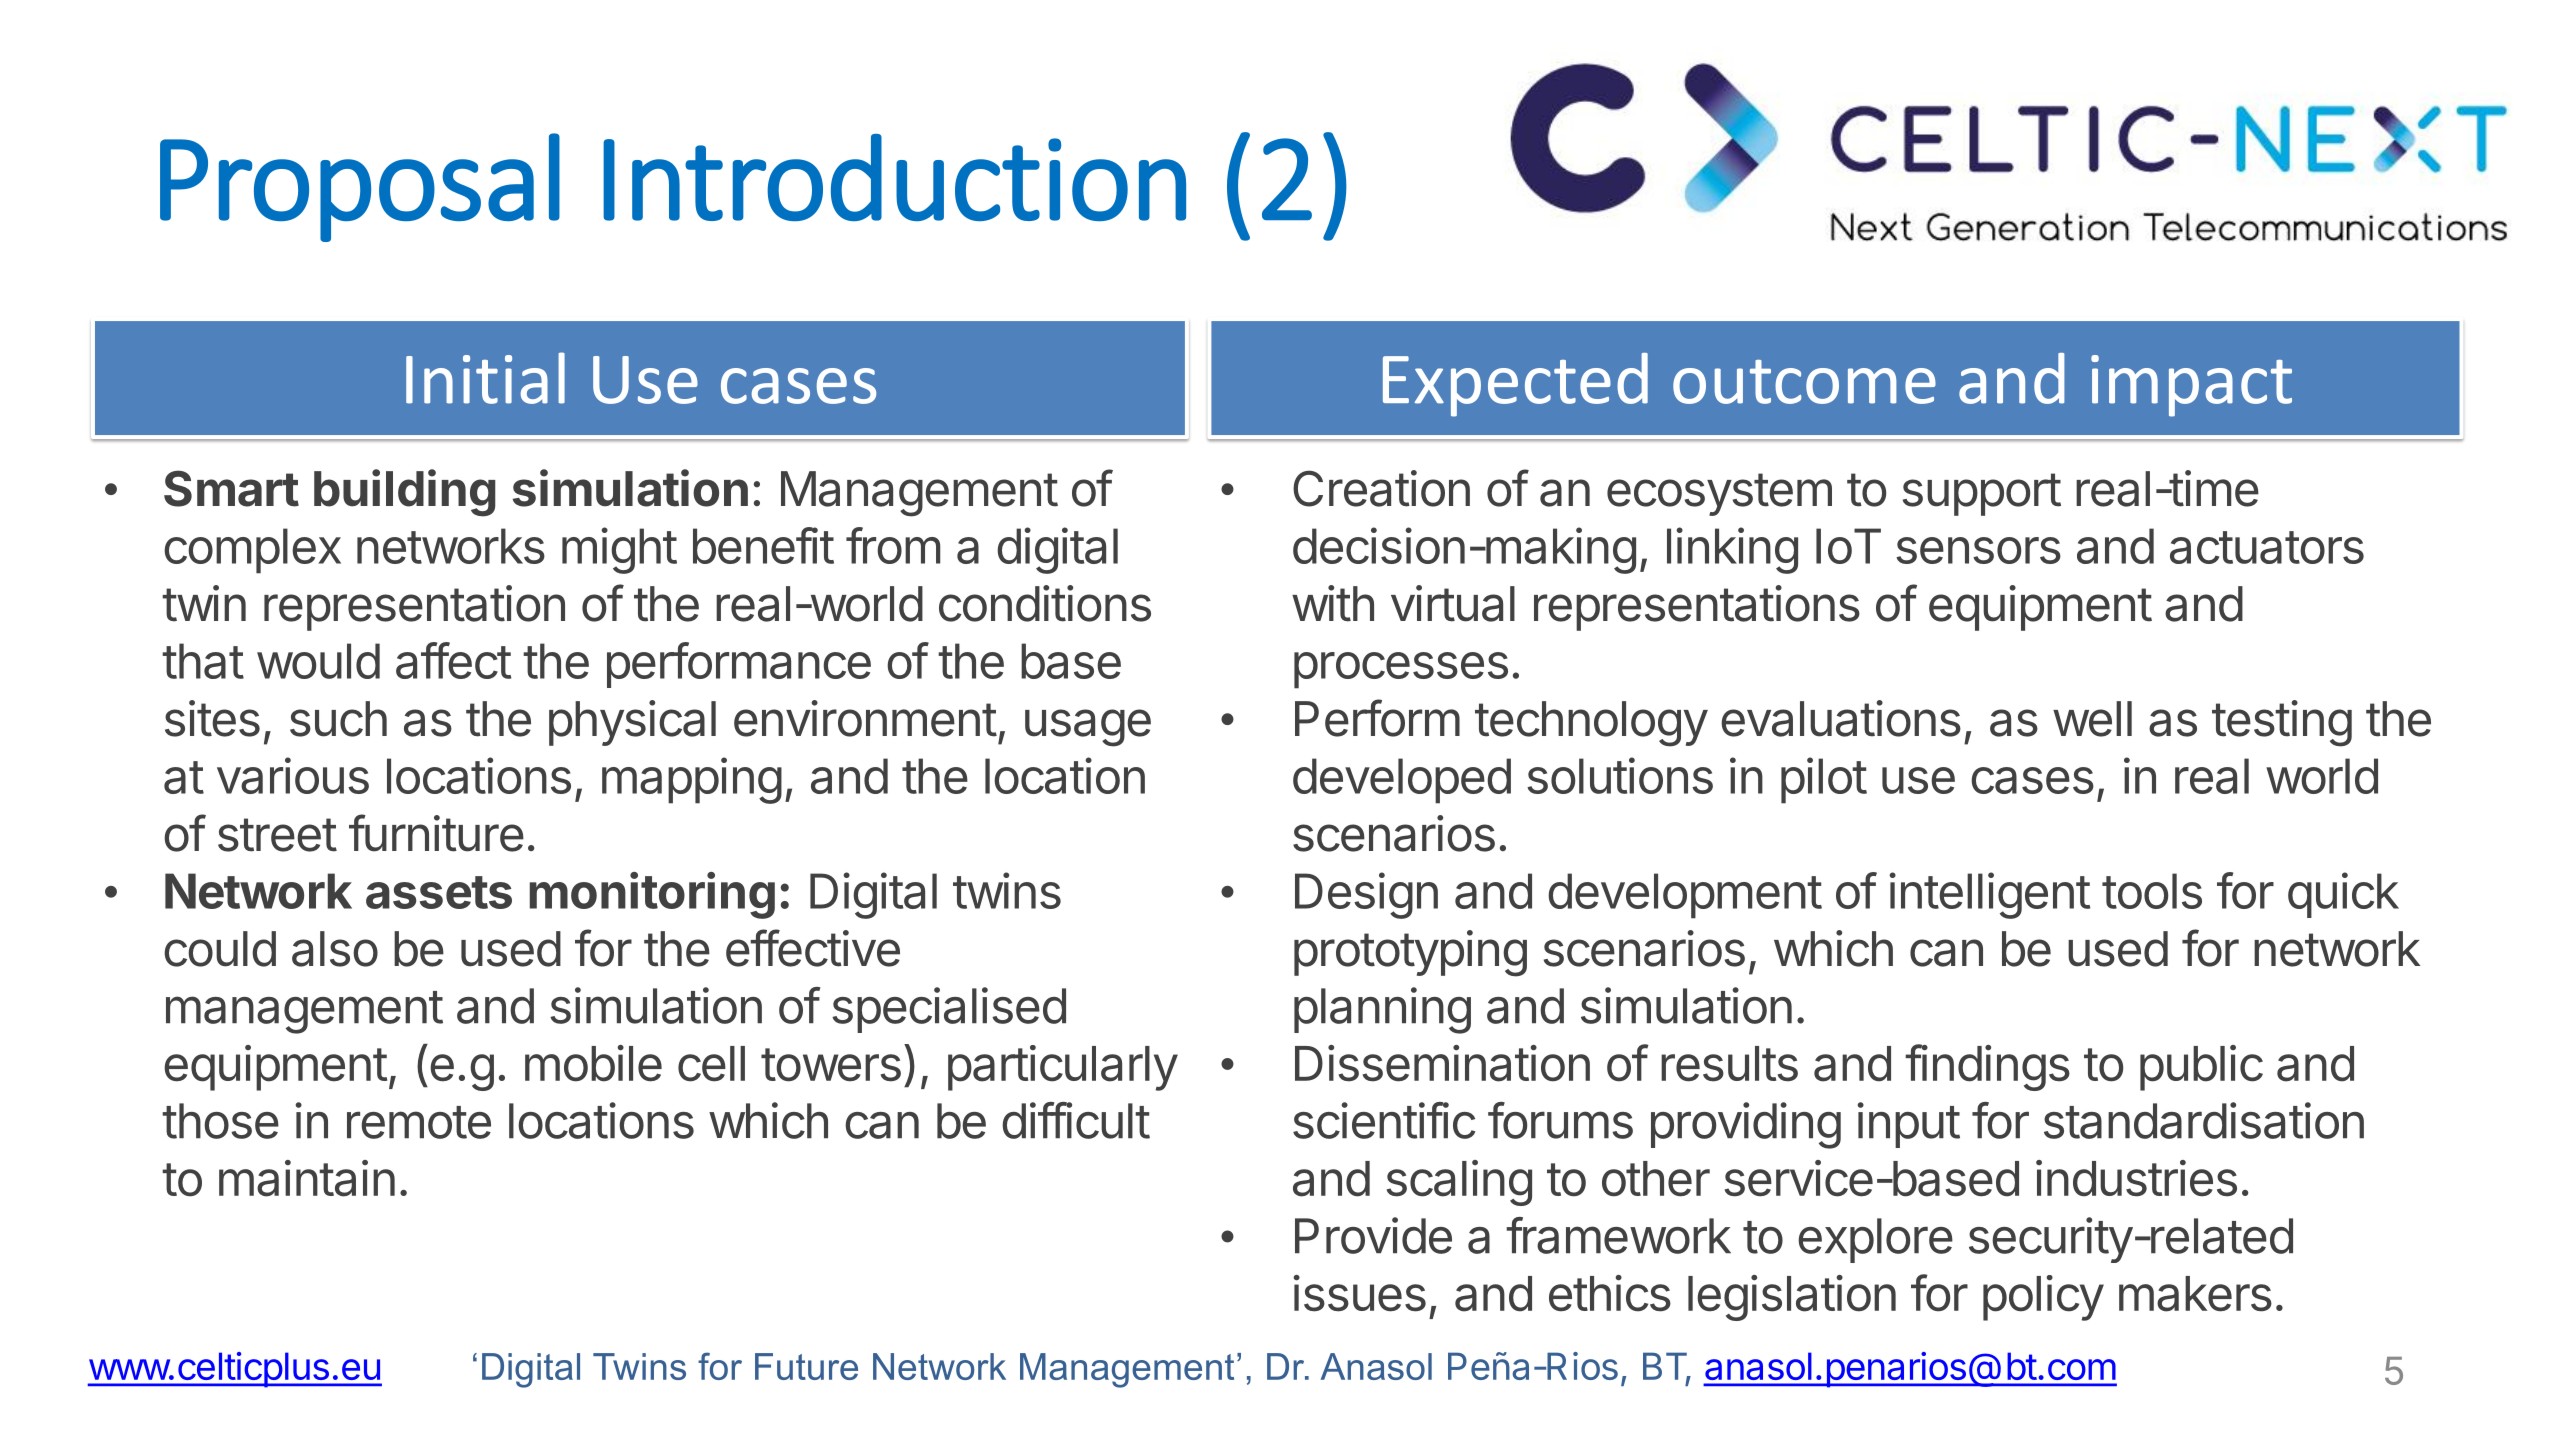 The width and height of the screenshot is (2554, 1437). Describe the element at coordinates (1515, 385) in the screenshot. I see `Expected` at that location.
